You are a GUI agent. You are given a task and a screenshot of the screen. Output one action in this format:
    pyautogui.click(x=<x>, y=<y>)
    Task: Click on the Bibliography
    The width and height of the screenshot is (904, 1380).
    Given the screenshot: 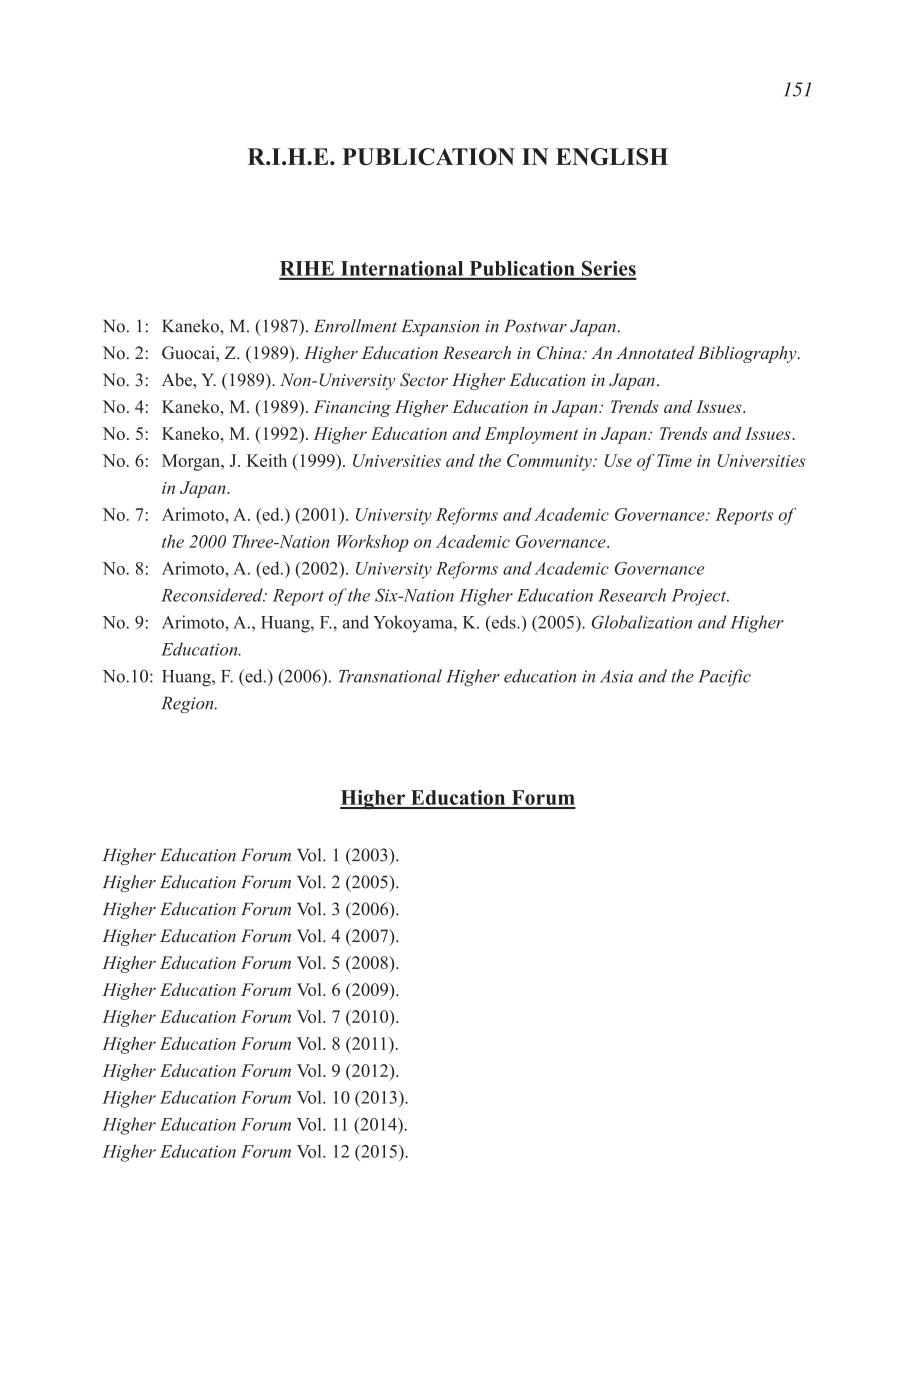 What is the action you would take?
    pyautogui.click(x=748, y=354)
